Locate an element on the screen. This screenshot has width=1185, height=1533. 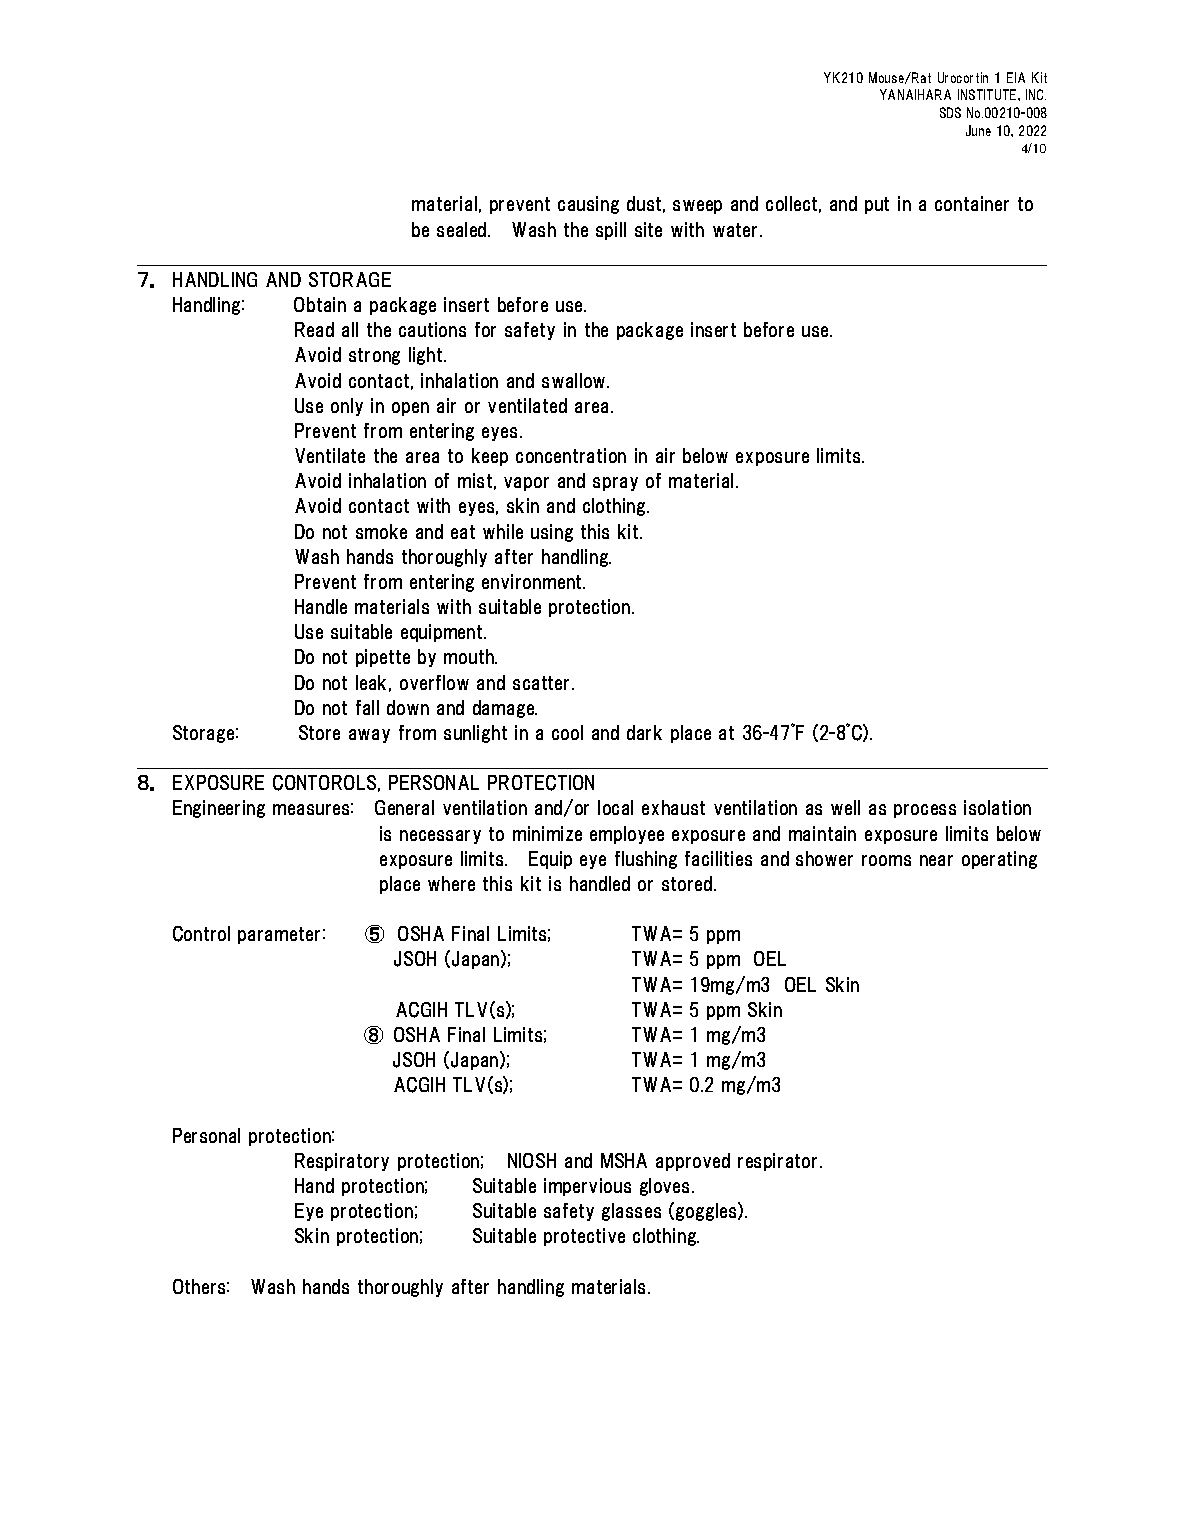
NIOSH is located at coordinates (532, 1160).
